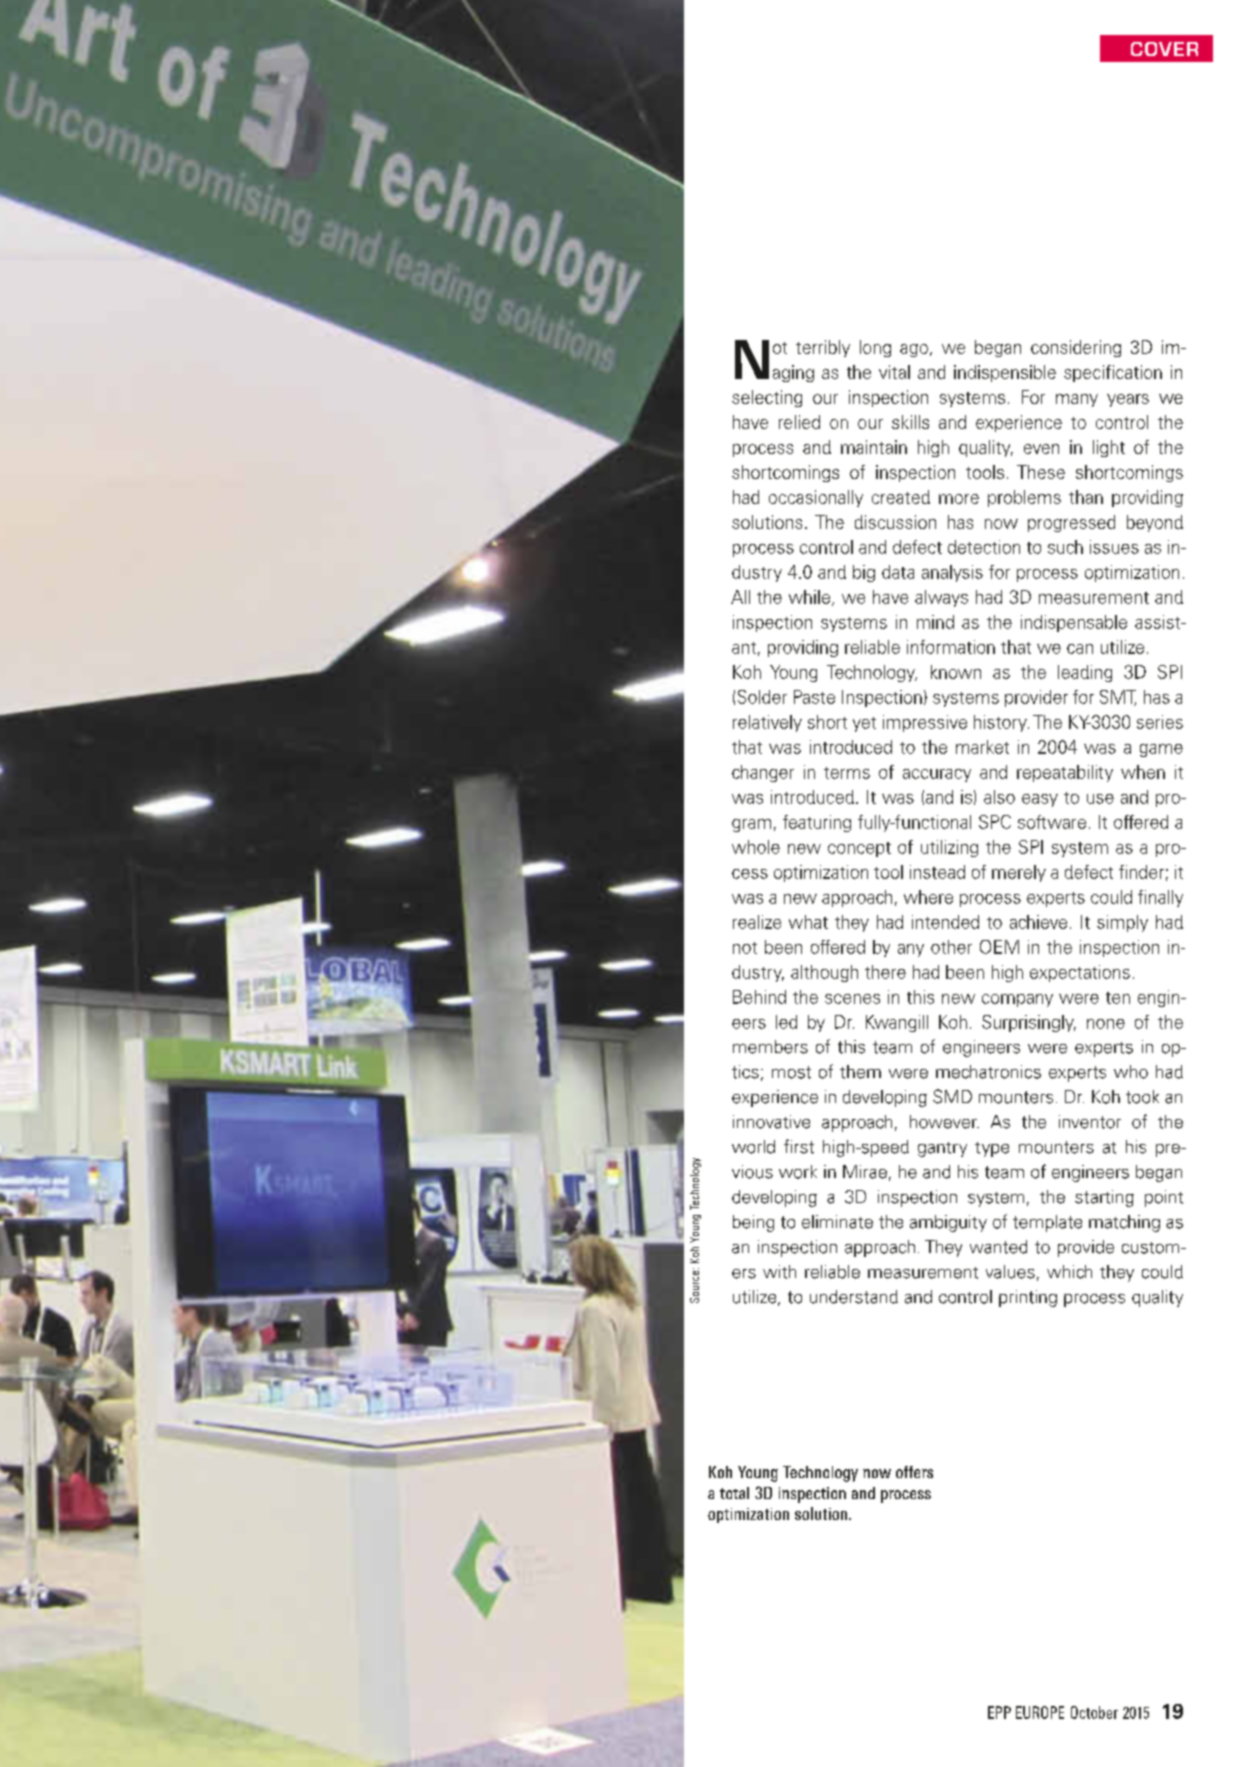 This screenshot has width=1249, height=1767. What do you see at coordinates (1122, 923) in the screenshot?
I see `simply` at bounding box center [1122, 923].
